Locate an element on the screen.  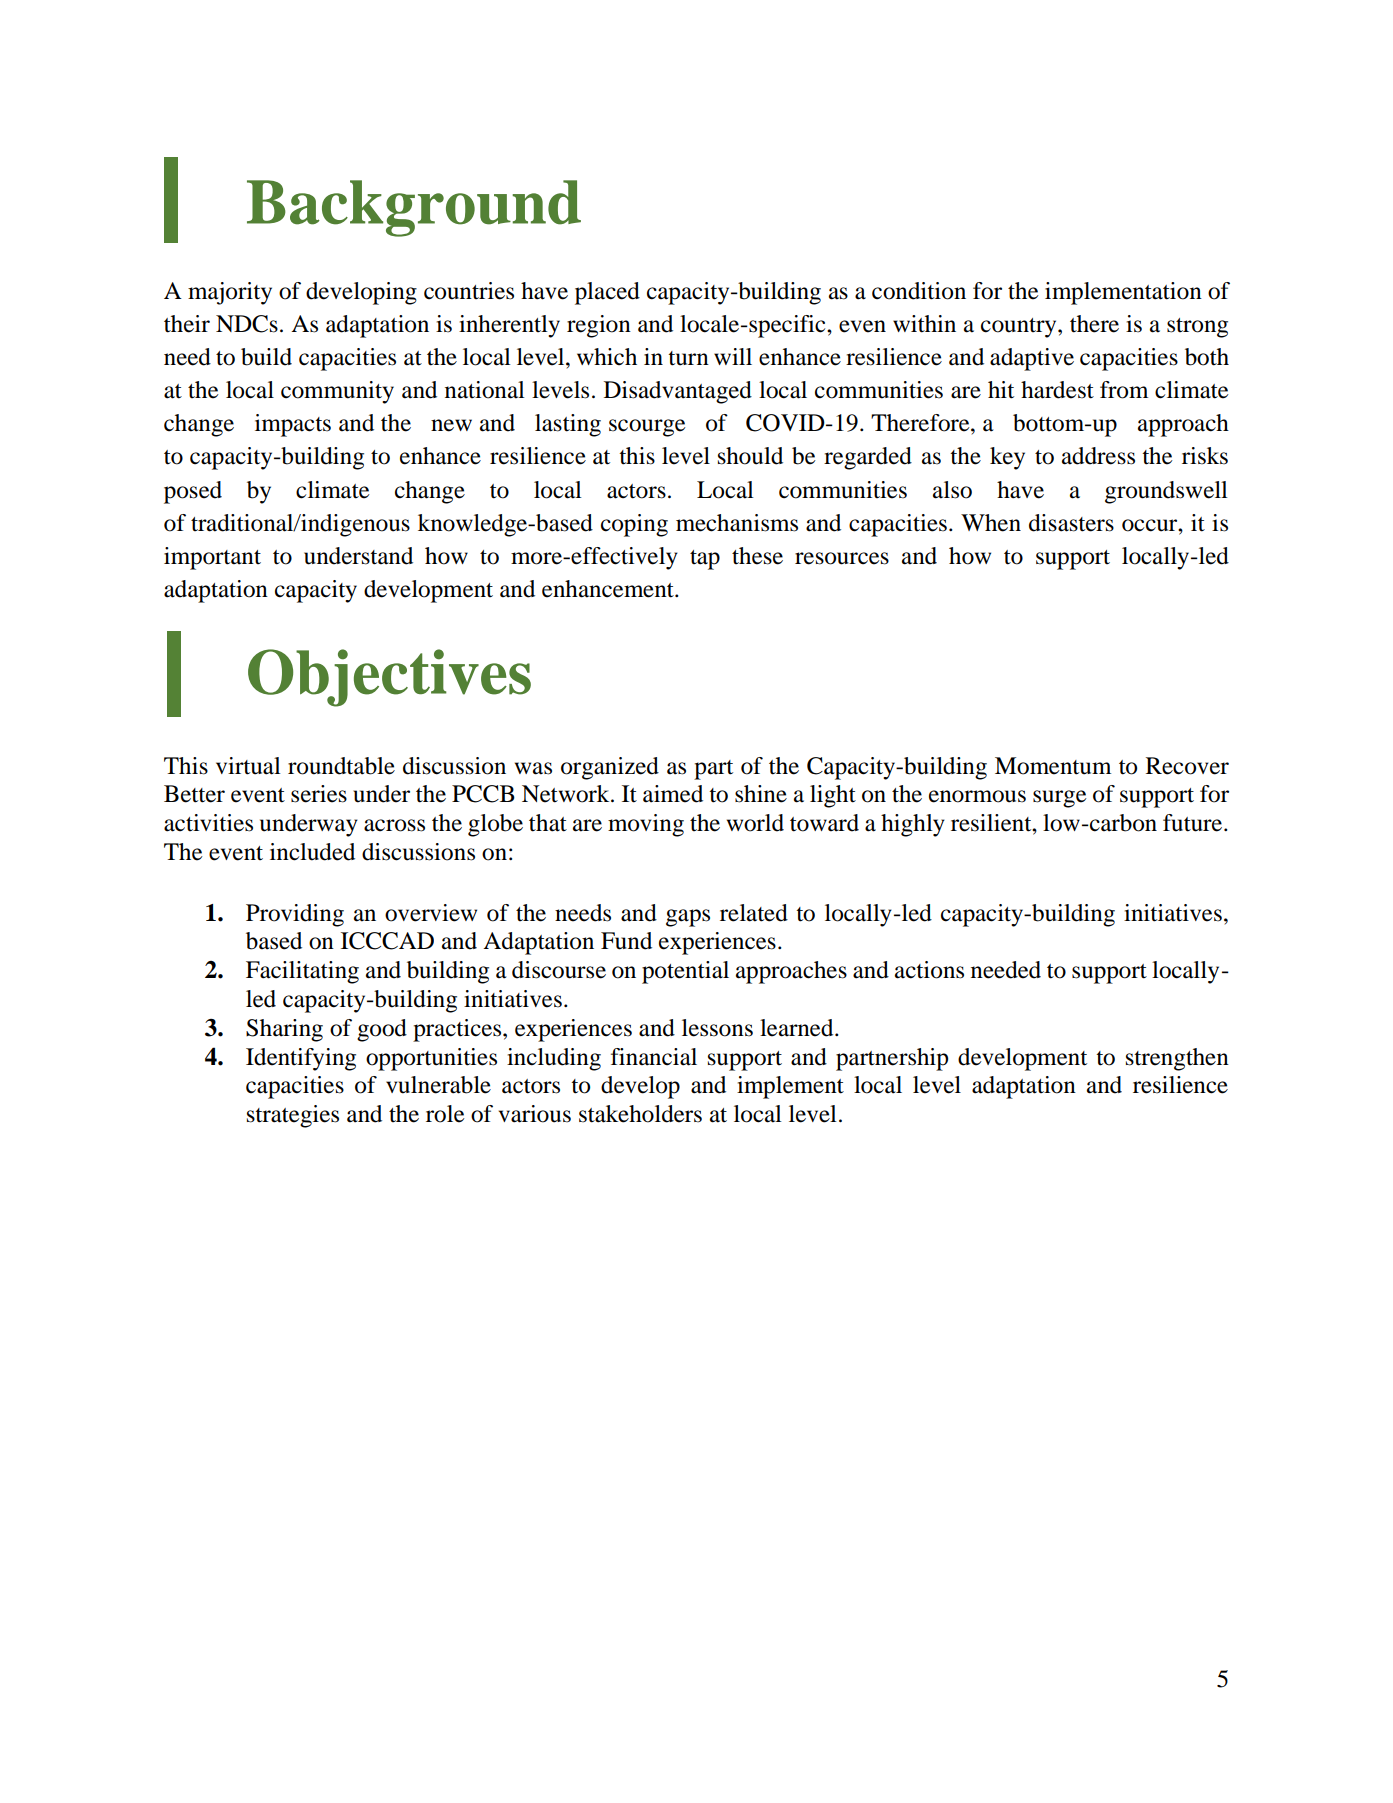
mechanisms is located at coordinates (737, 523).
